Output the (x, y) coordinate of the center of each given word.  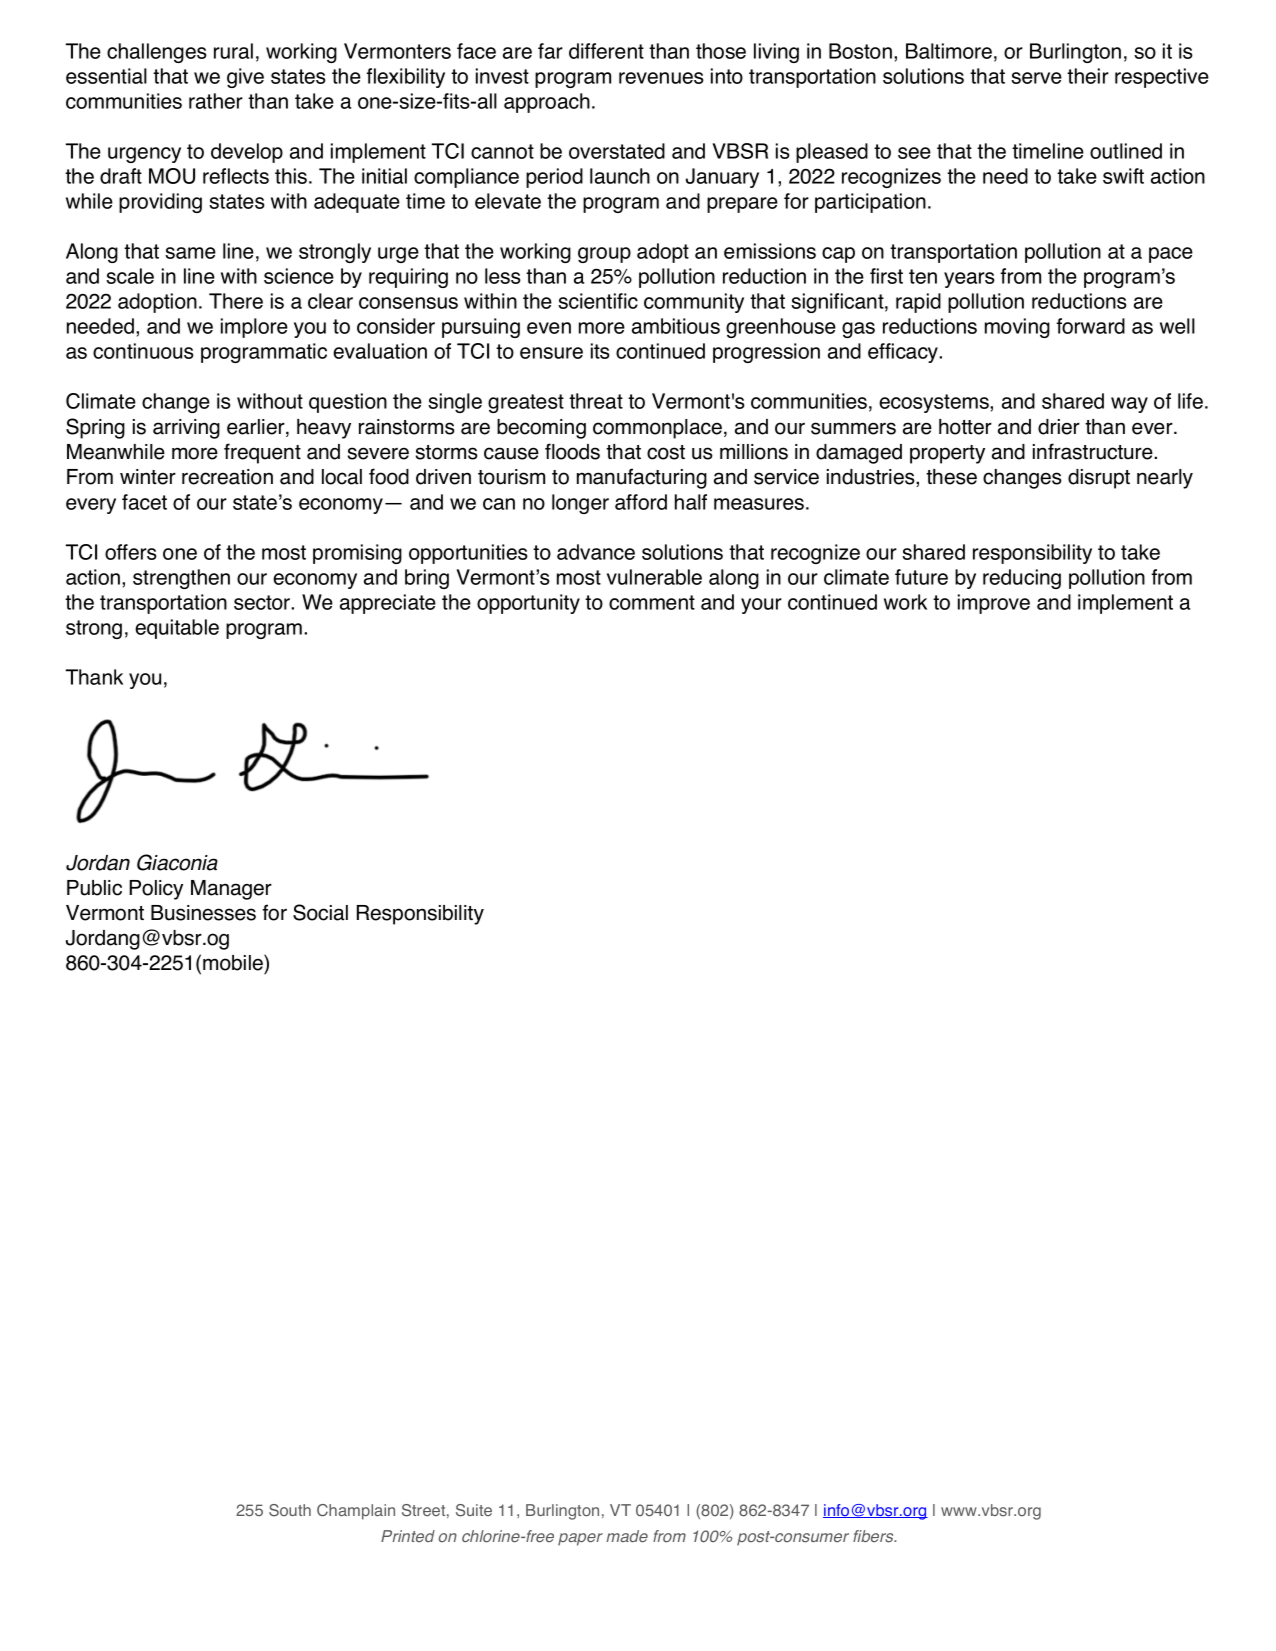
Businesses (203, 913)
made (627, 1536)
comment (652, 602)
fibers (874, 1536)
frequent (262, 453)
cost (666, 452)
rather (216, 101)
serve (1036, 78)
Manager (231, 890)
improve (994, 604)
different (606, 51)
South (290, 1510)
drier (1059, 427)
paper (580, 1539)
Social (320, 912)
